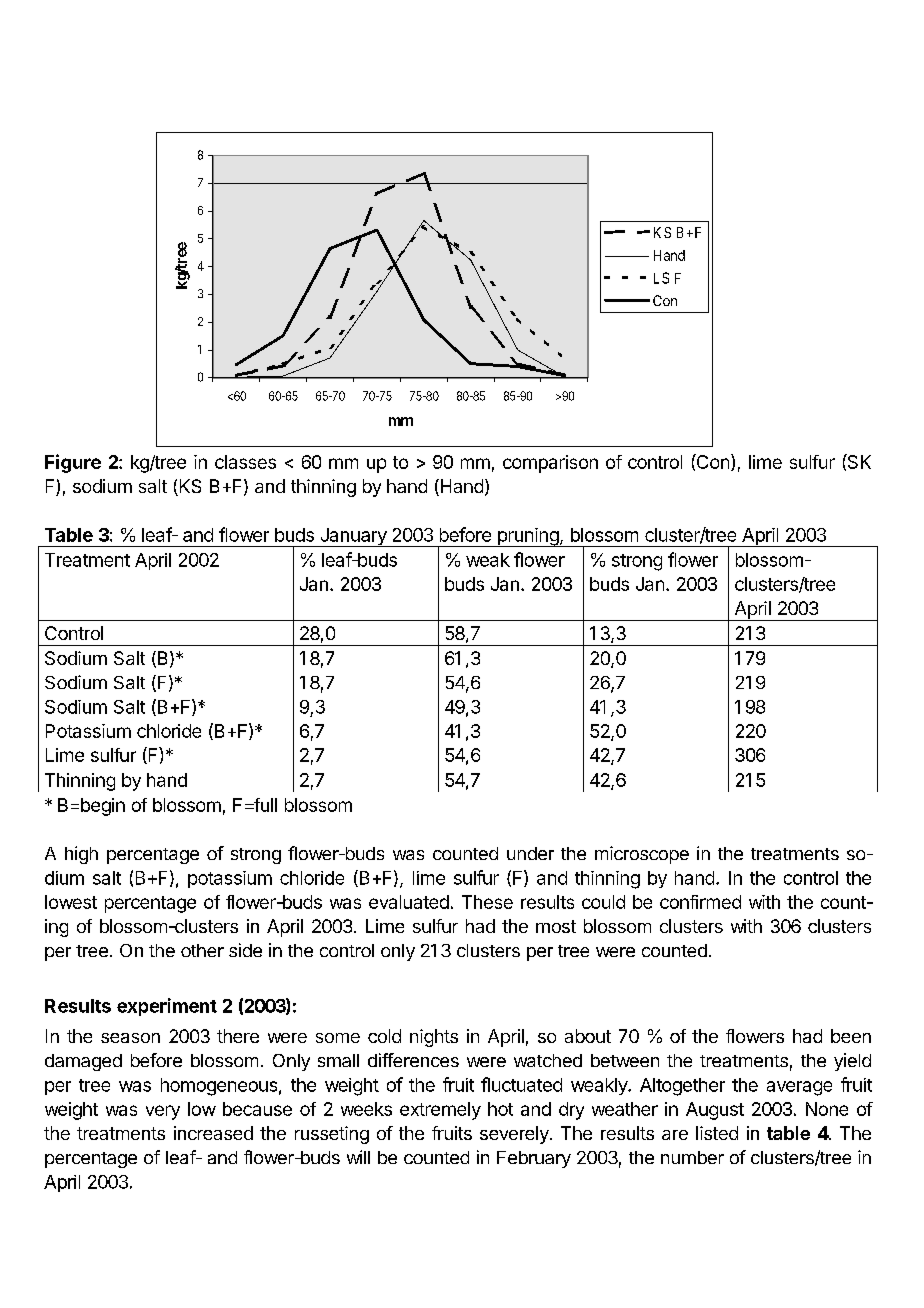 The image size is (924, 1308). What do you see at coordinates (530, 853) in the image?
I see `under` at bounding box center [530, 853].
